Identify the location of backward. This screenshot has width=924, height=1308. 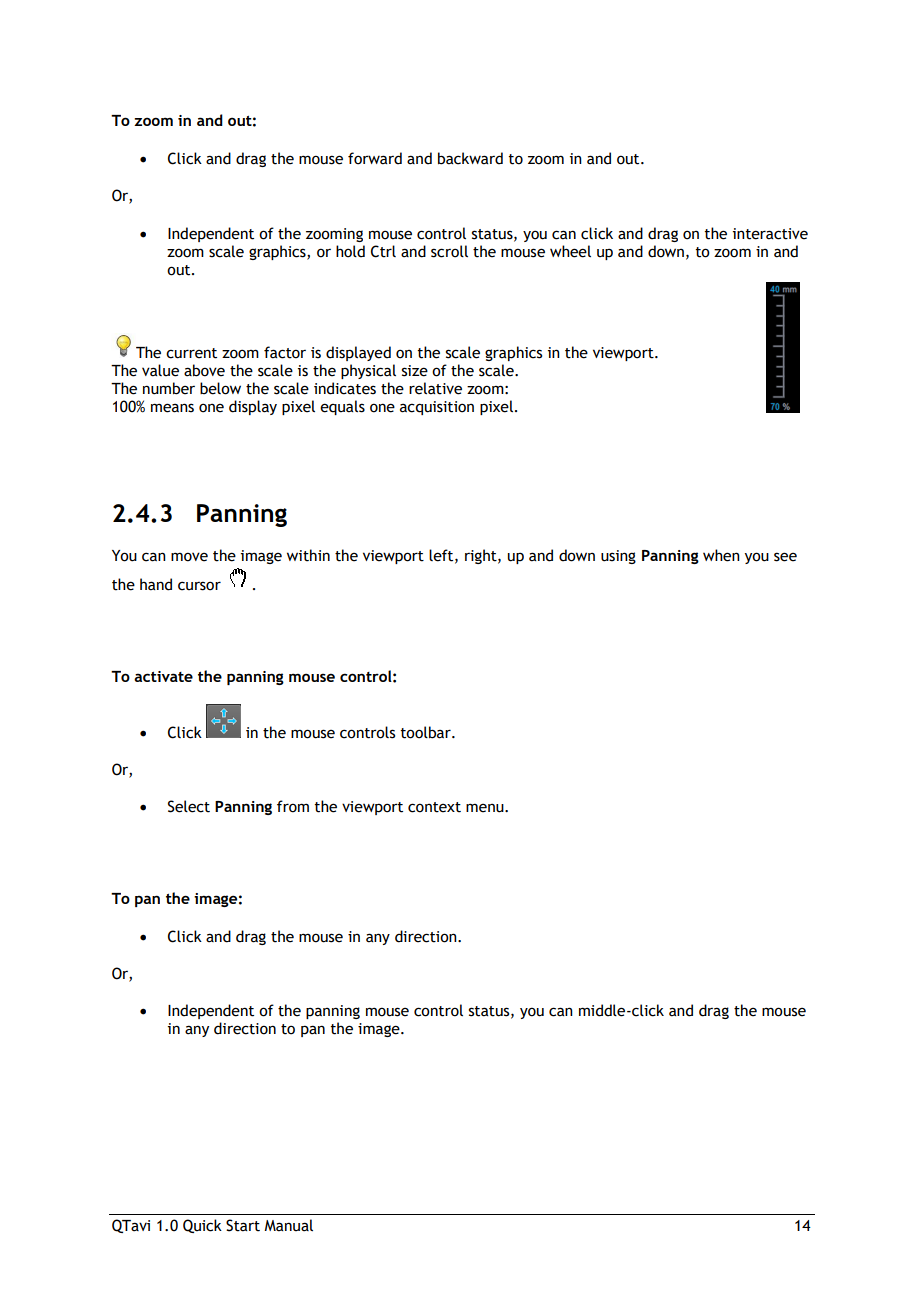
(470, 158).
